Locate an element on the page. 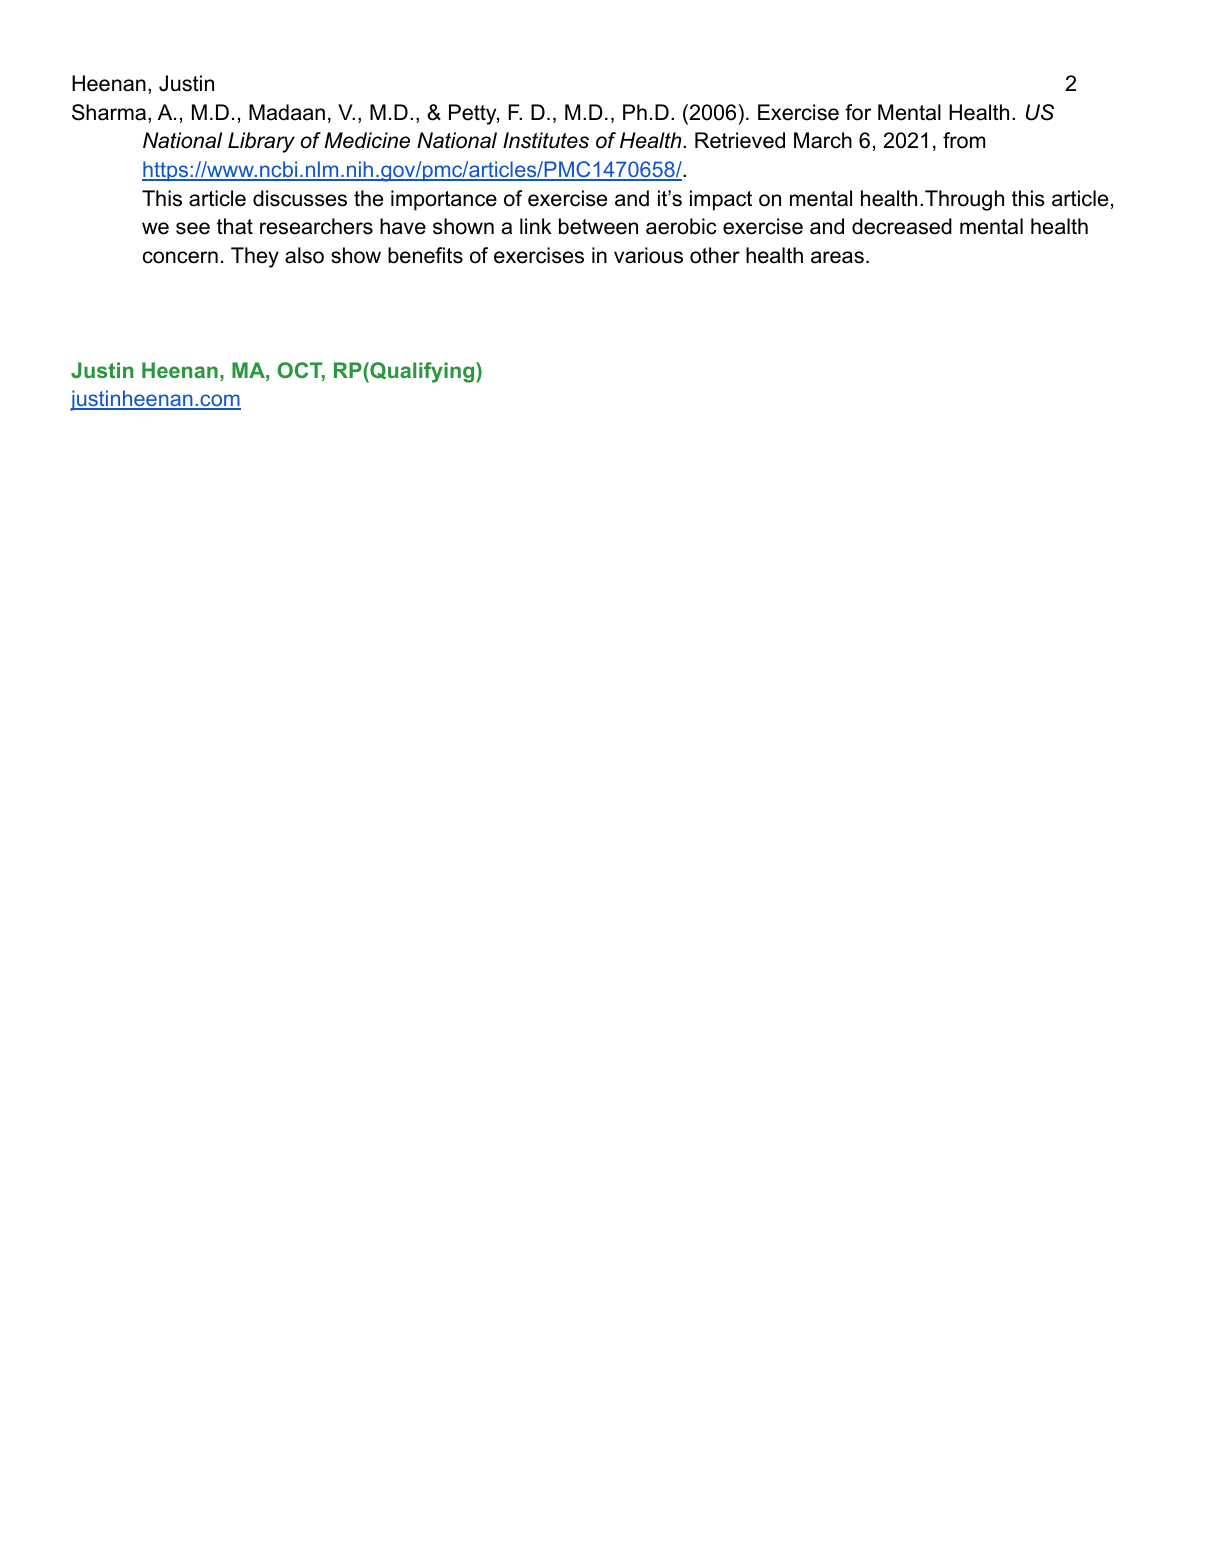  Library is located at coordinates (261, 142).
